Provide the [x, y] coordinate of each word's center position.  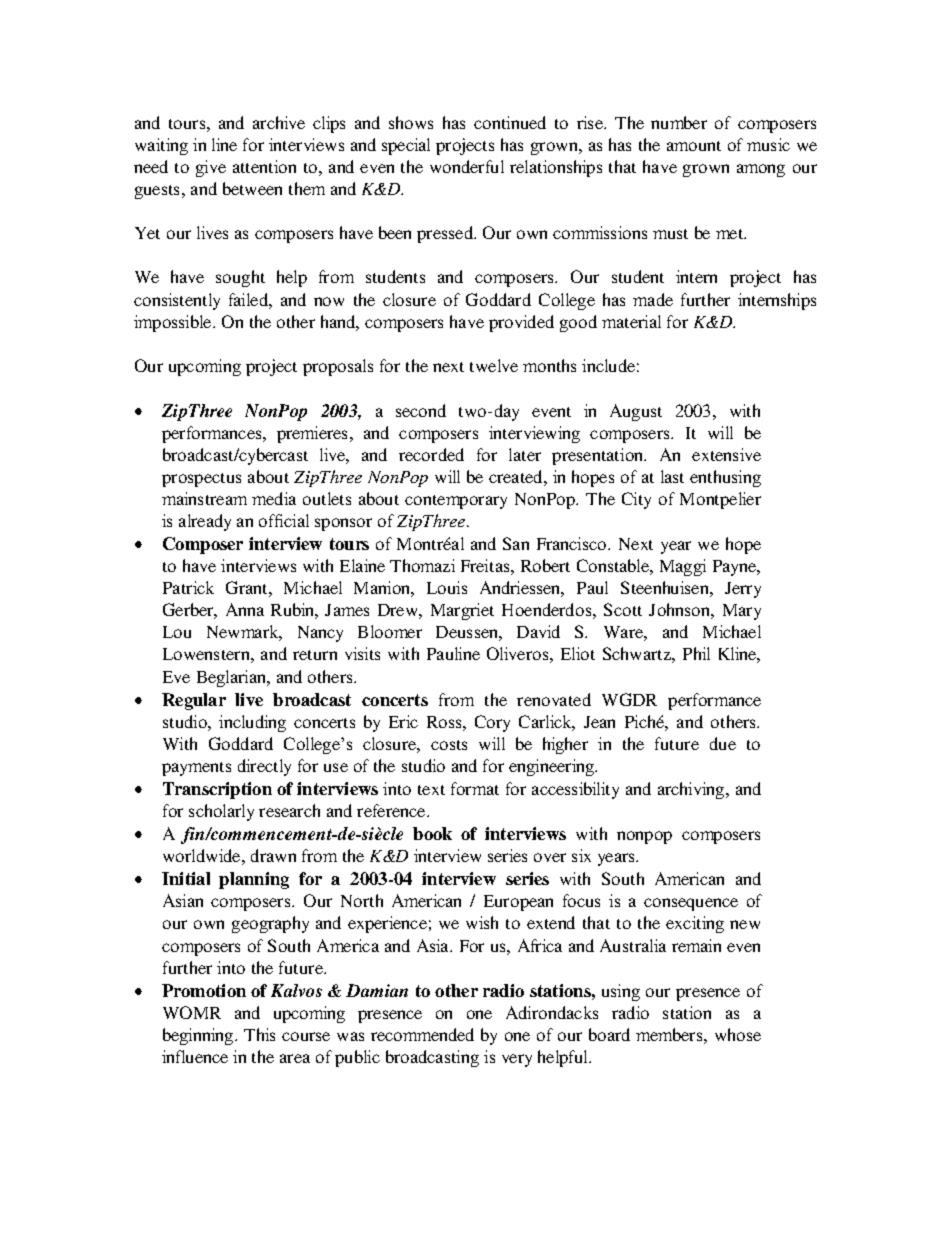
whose [738, 1034]
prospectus [201, 480]
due [723, 743]
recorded [431, 454]
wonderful [467, 166]
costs [449, 745]
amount [694, 146]
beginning [199, 1036]
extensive [726, 454]
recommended [422, 1034]
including [252, 723]
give [211, 168]
